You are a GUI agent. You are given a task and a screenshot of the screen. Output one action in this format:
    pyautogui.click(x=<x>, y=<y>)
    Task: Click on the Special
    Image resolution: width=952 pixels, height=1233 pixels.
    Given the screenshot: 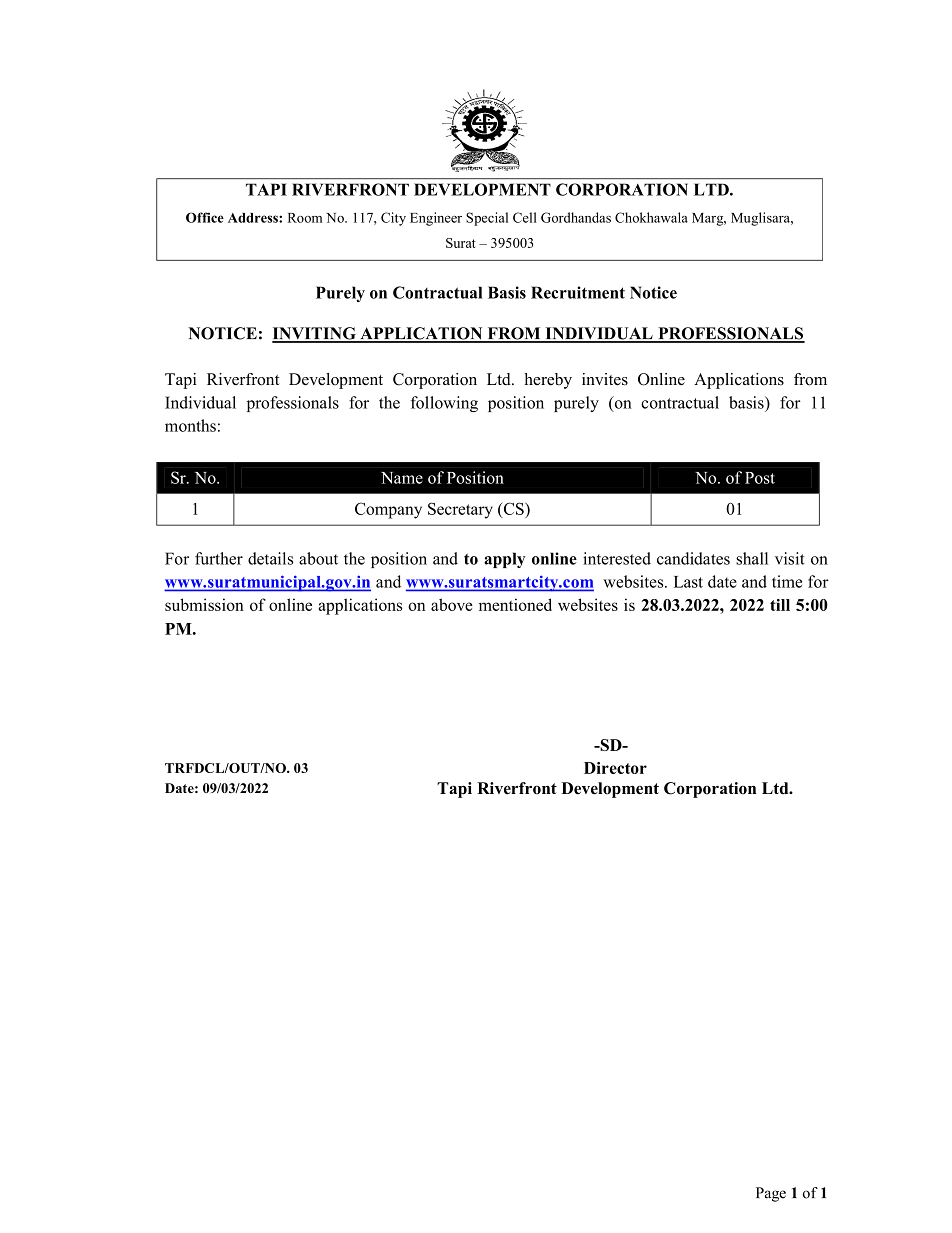 What is the action you would take?
    pyautogui.click(x=487, y=219)
